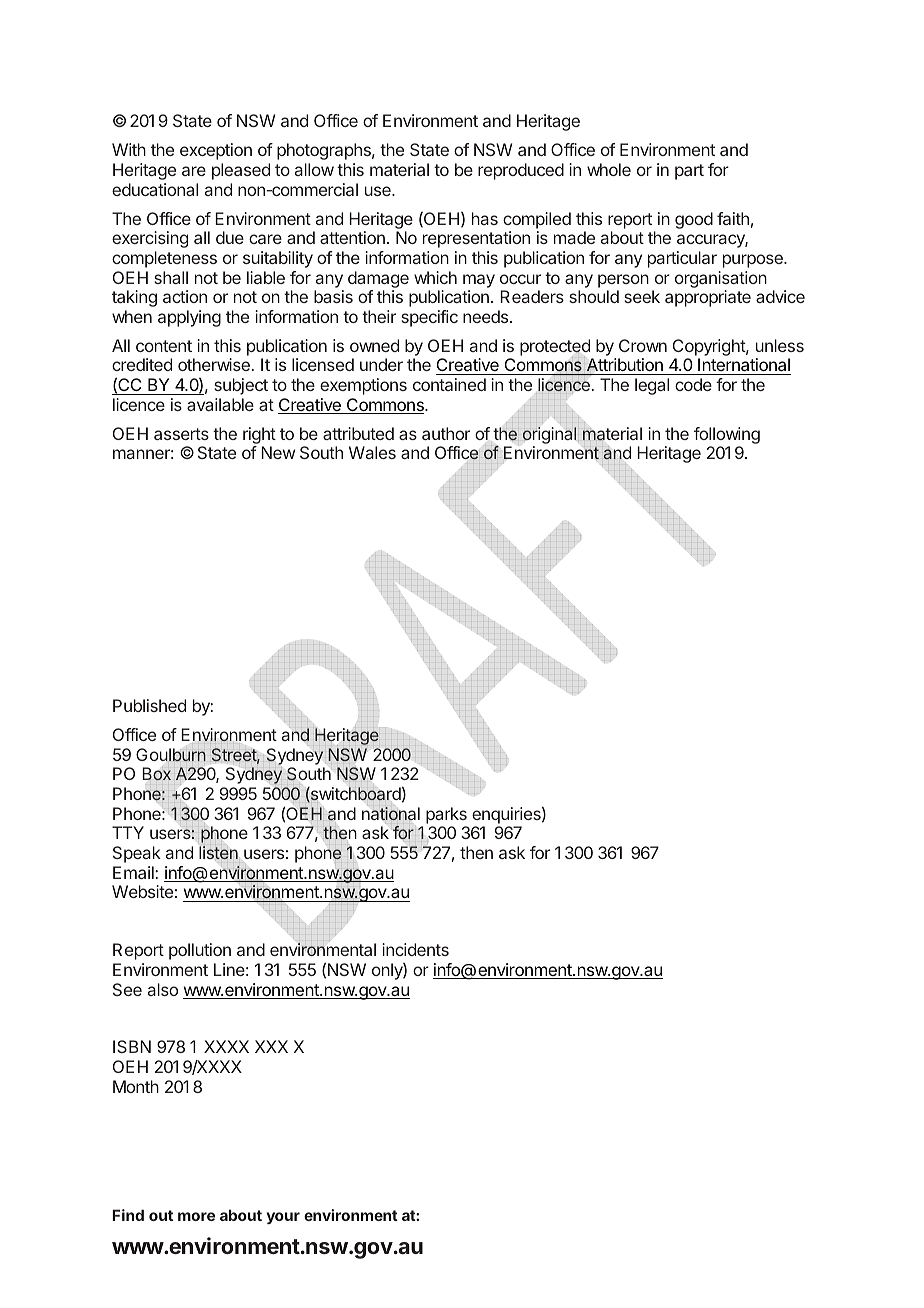 The image size is (924, 1308). What do you see at coordinates (196, 1216) in the screenshot?
I see `more` at bounding box center [196, 1216].
